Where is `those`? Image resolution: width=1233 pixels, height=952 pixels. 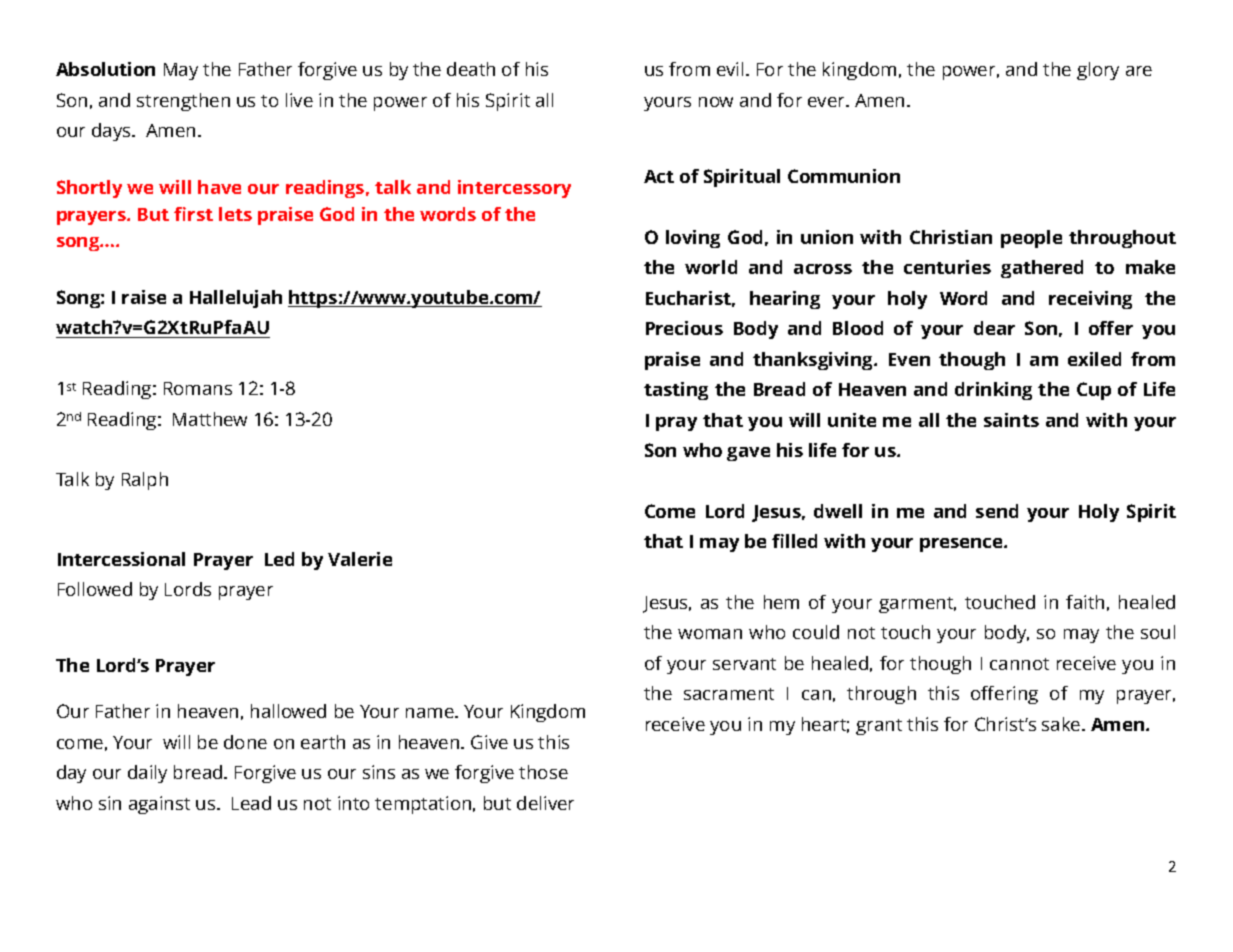 those is located at coordinates (543, 772).
